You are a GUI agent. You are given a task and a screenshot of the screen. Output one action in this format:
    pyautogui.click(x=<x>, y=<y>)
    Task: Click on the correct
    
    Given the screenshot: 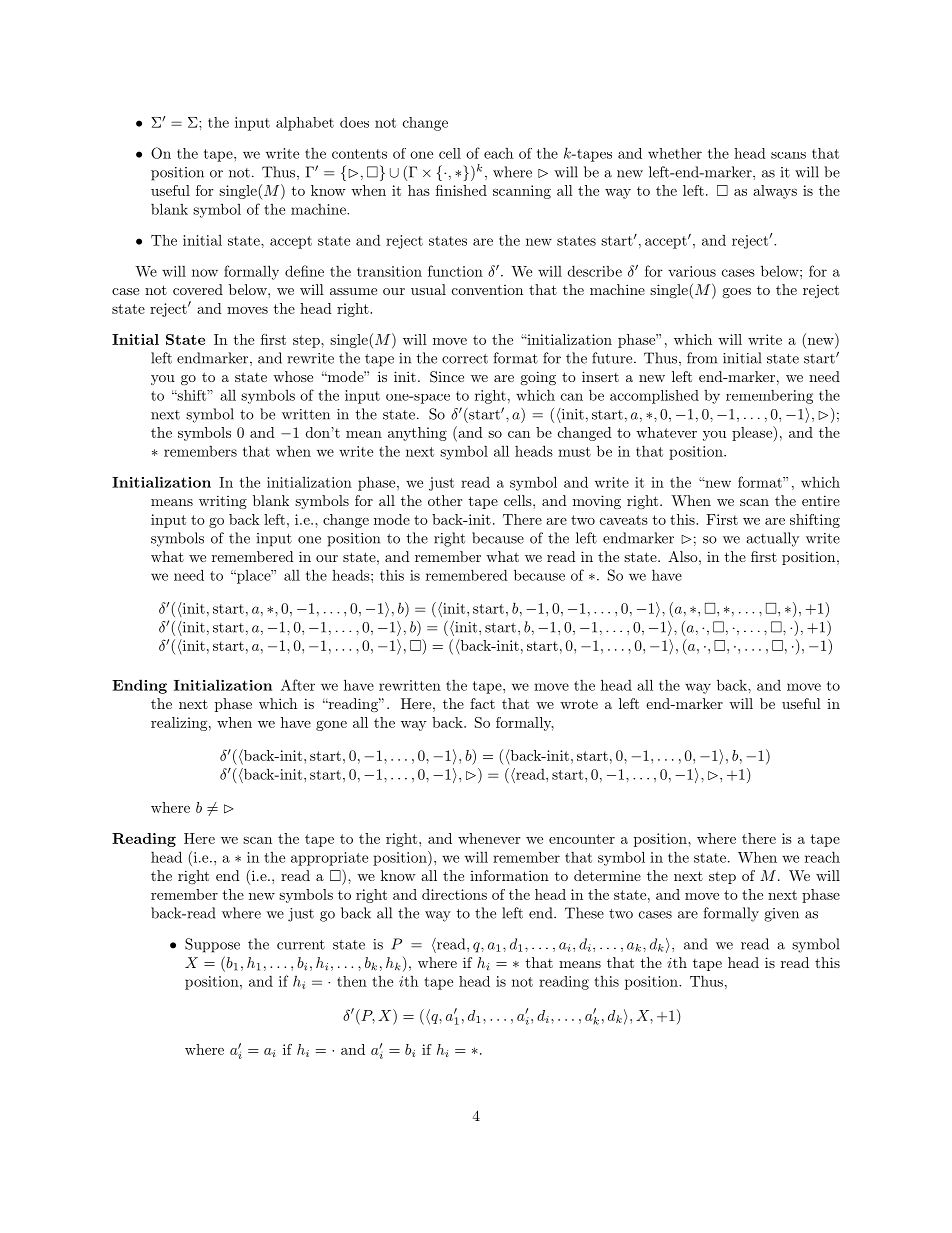 What is the action you would take?
    pyautogui.click(x=465, y=359)
